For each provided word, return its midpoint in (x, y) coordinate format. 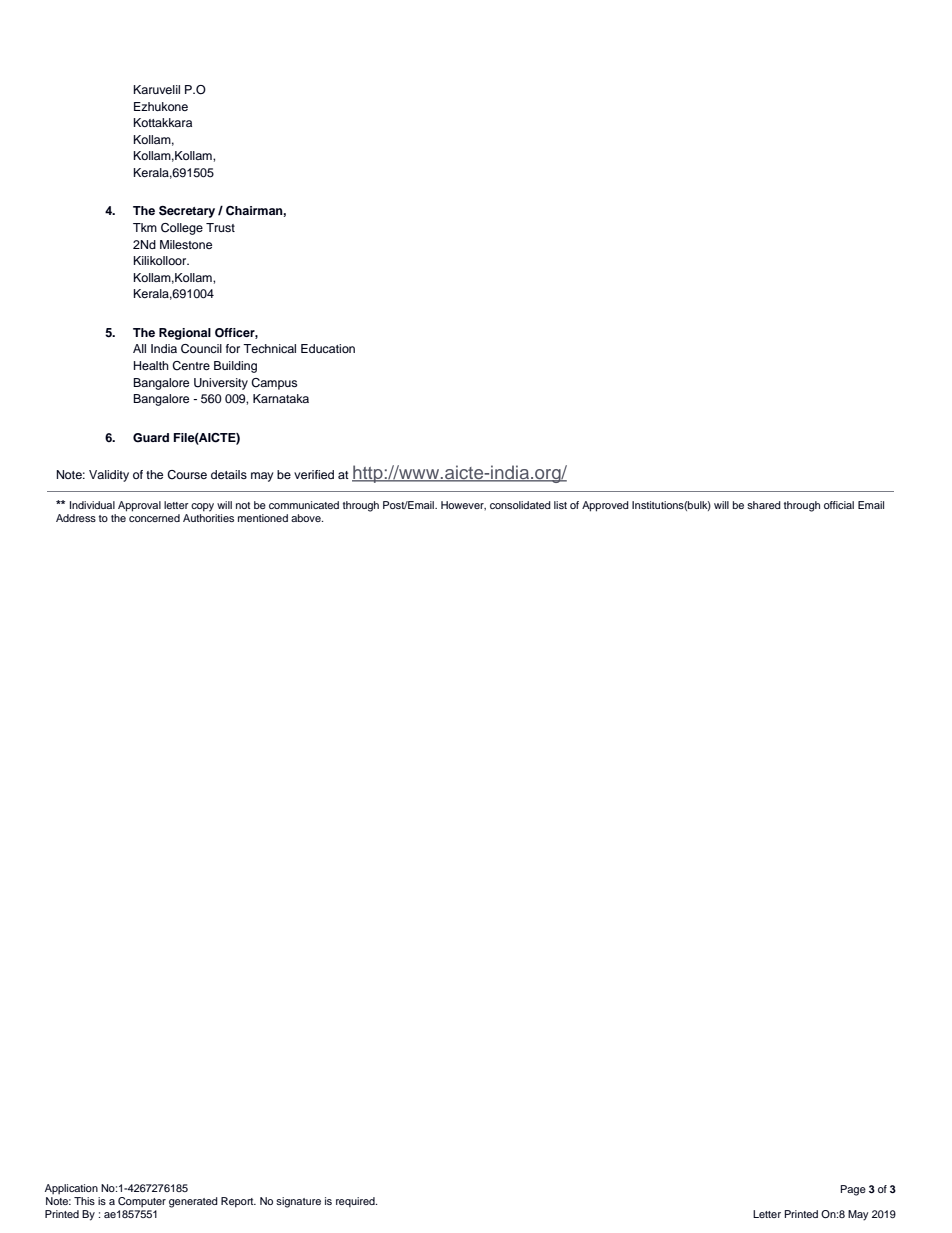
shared (764, 505)
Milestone (186, 244)
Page (853, 1190)
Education (328, 348)
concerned (154, 516)
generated (193, 1202)
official (839, 505)
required (356, 1202)
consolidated (520, 505)
